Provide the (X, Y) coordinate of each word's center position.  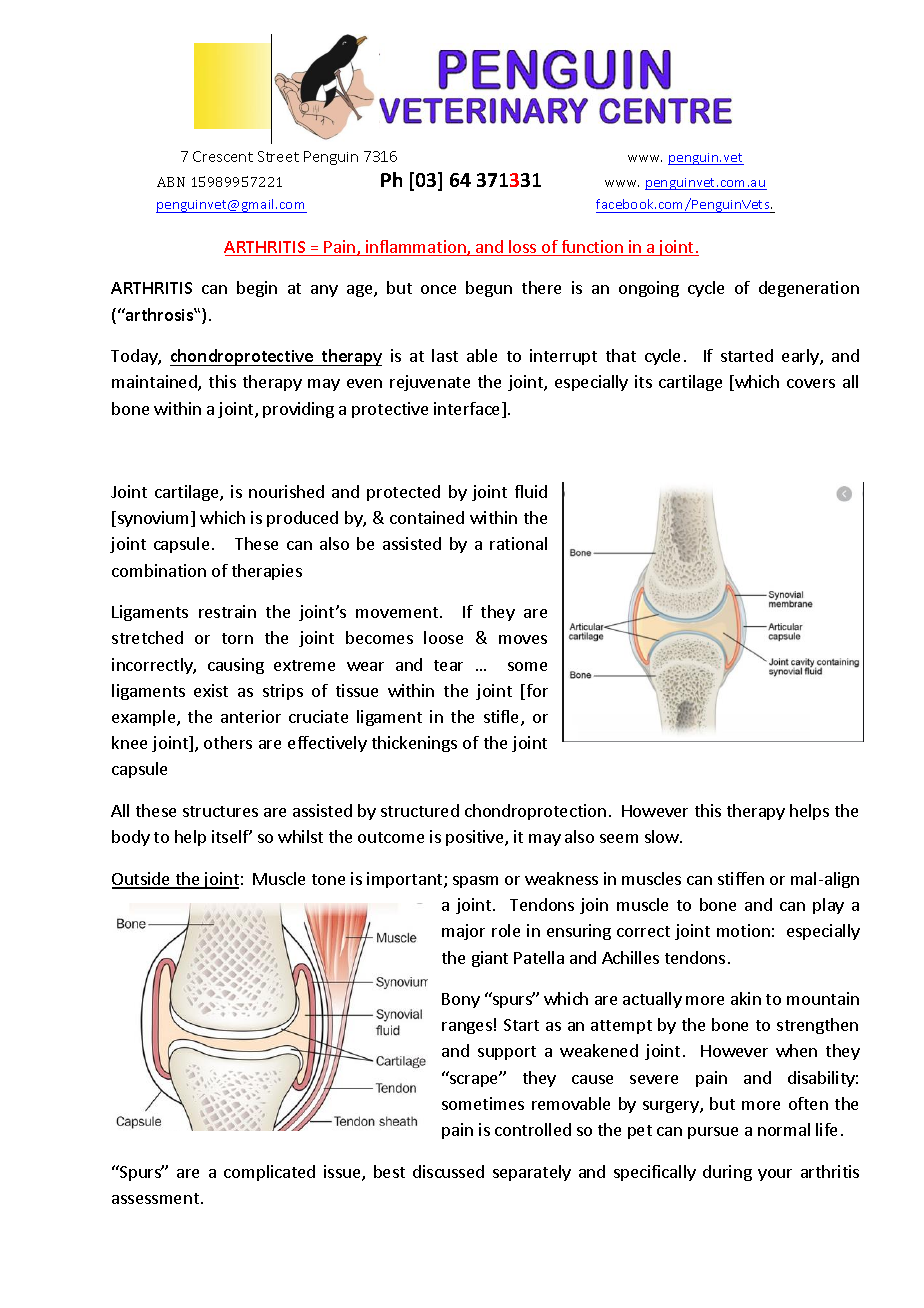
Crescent (223, 156)
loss (523, 248)
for (536, 692)
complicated (269, 1173)
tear (448, 665)
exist (211, 690)
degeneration (809, 289)
